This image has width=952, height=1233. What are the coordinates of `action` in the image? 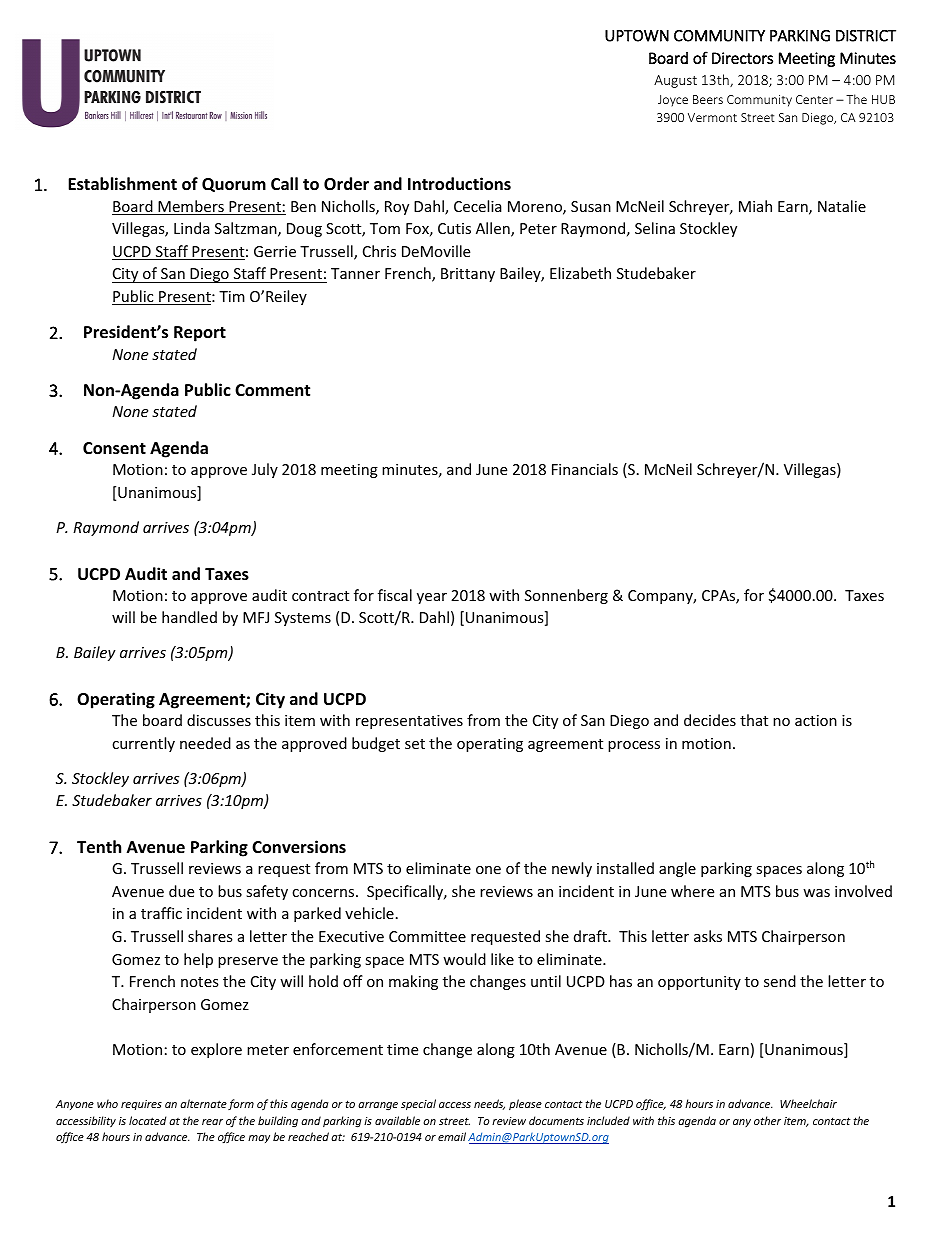 It's located at (816, 720).
